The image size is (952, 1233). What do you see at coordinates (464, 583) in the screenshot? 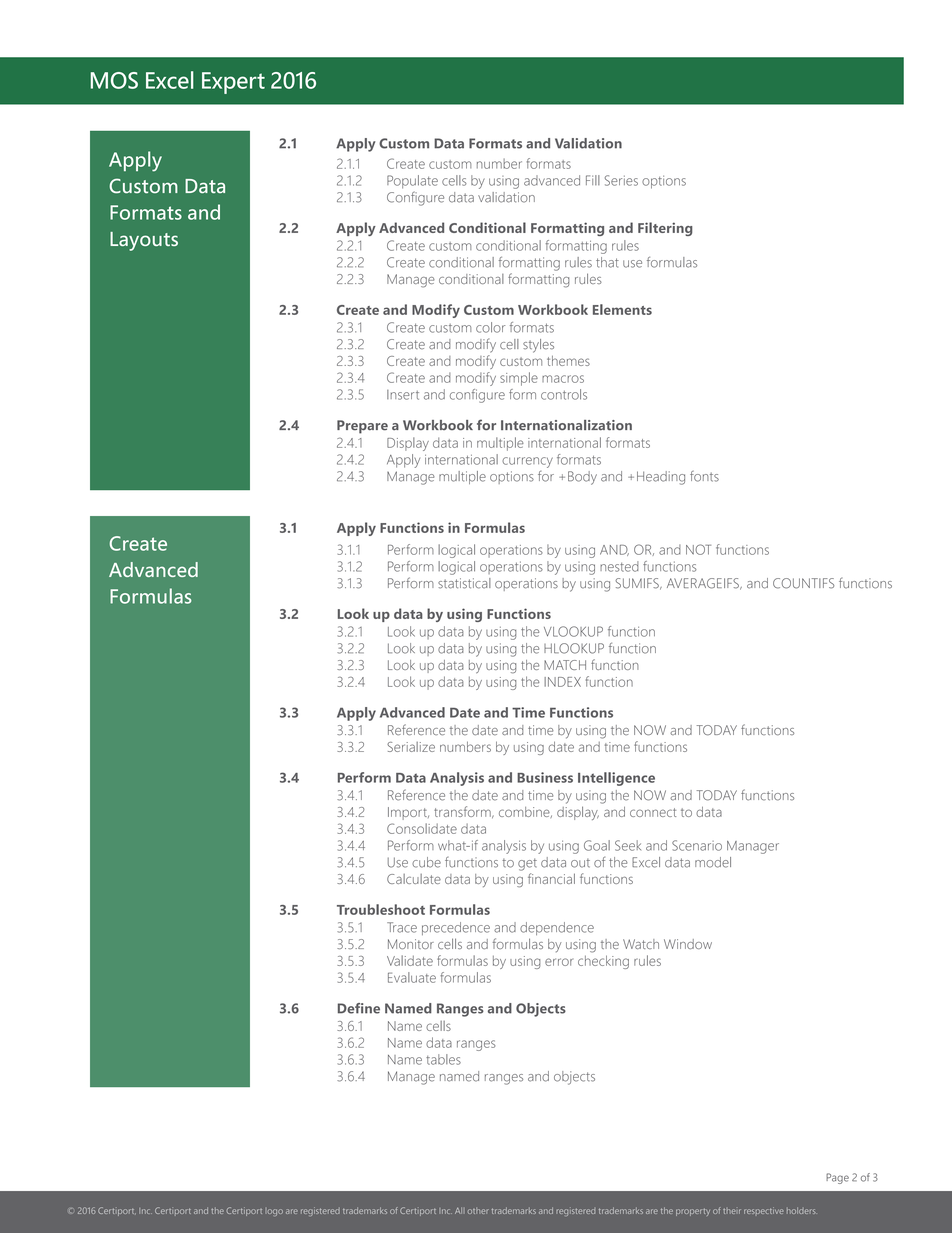
I see `statistical` at bounding box center [464, 583].
